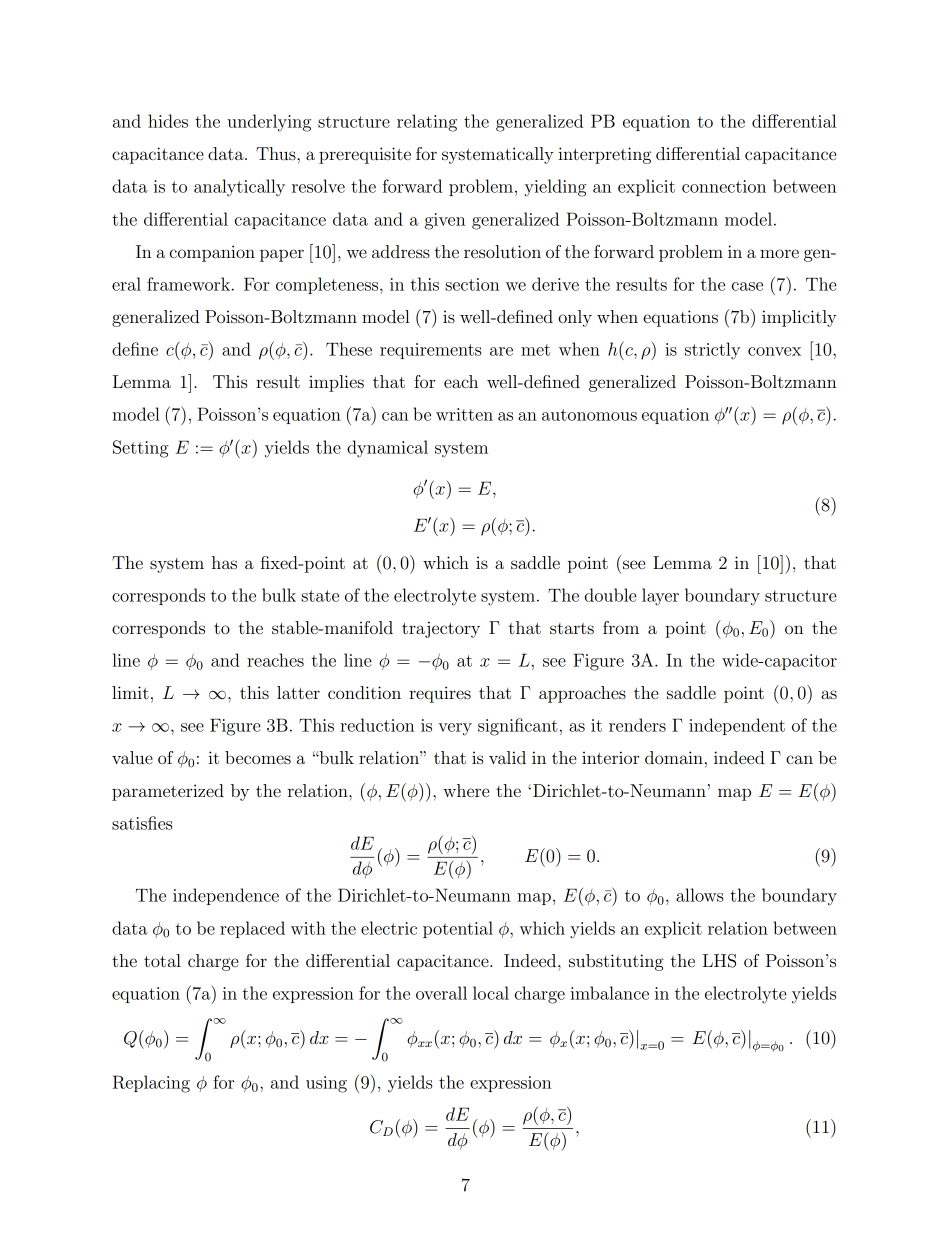  Describe the element at coordinates (719, 961) in the page. I see `LHS` at that location.
